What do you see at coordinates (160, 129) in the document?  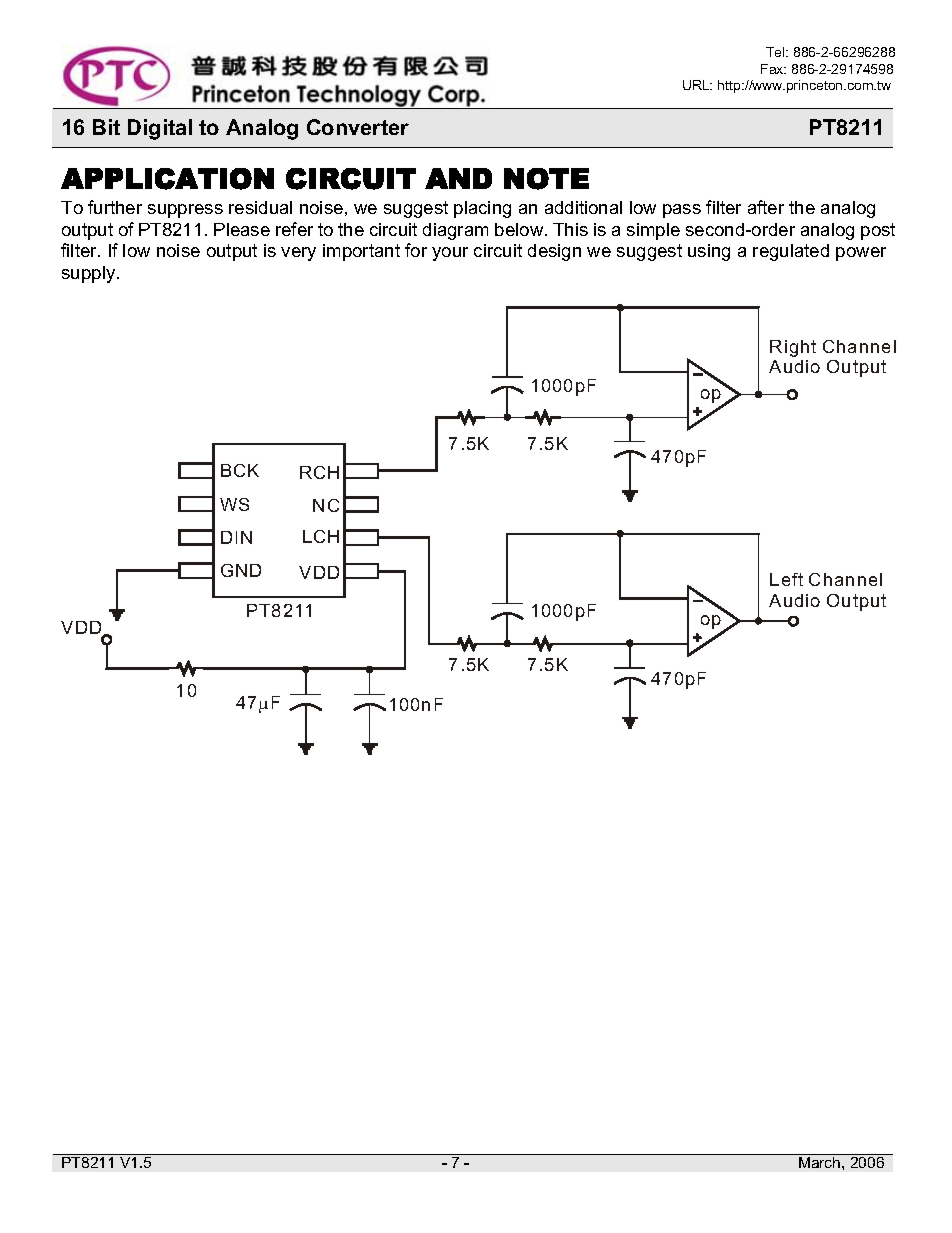 I see `Digital` at bounding box center [160, 129].
